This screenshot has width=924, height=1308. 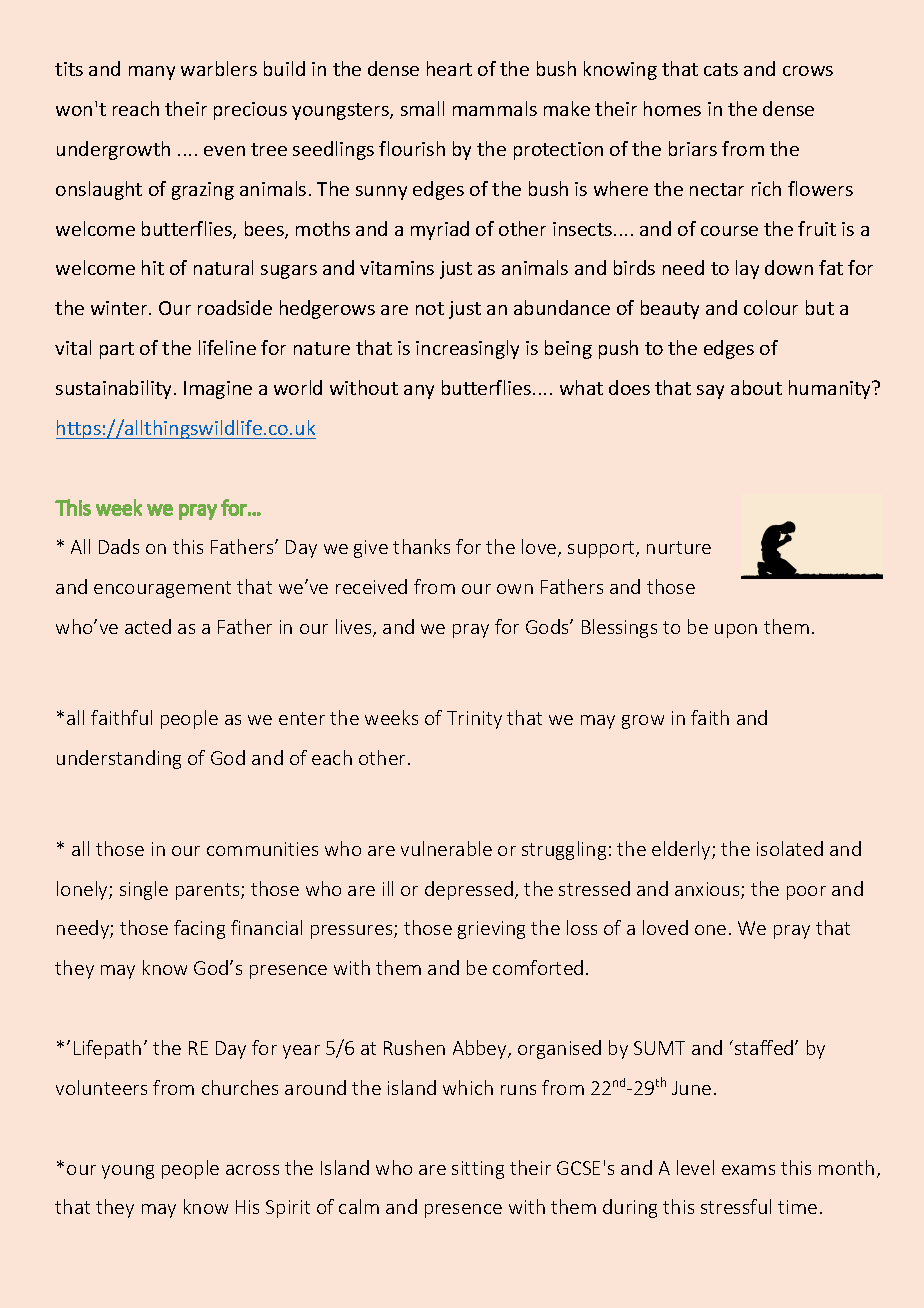 I want to click on upon, so click(x=736, y=631).
